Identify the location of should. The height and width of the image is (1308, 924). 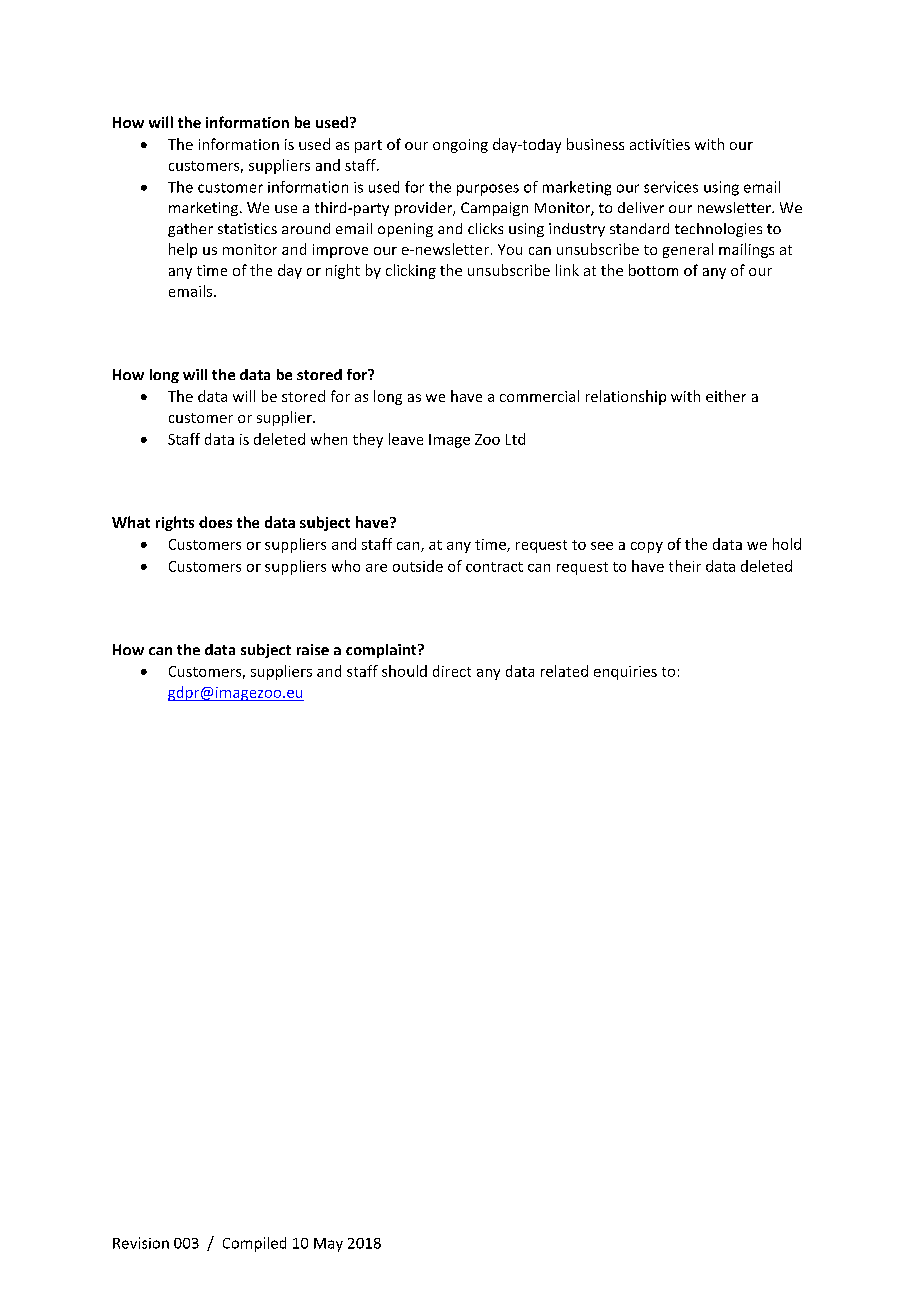
(404, 671).
